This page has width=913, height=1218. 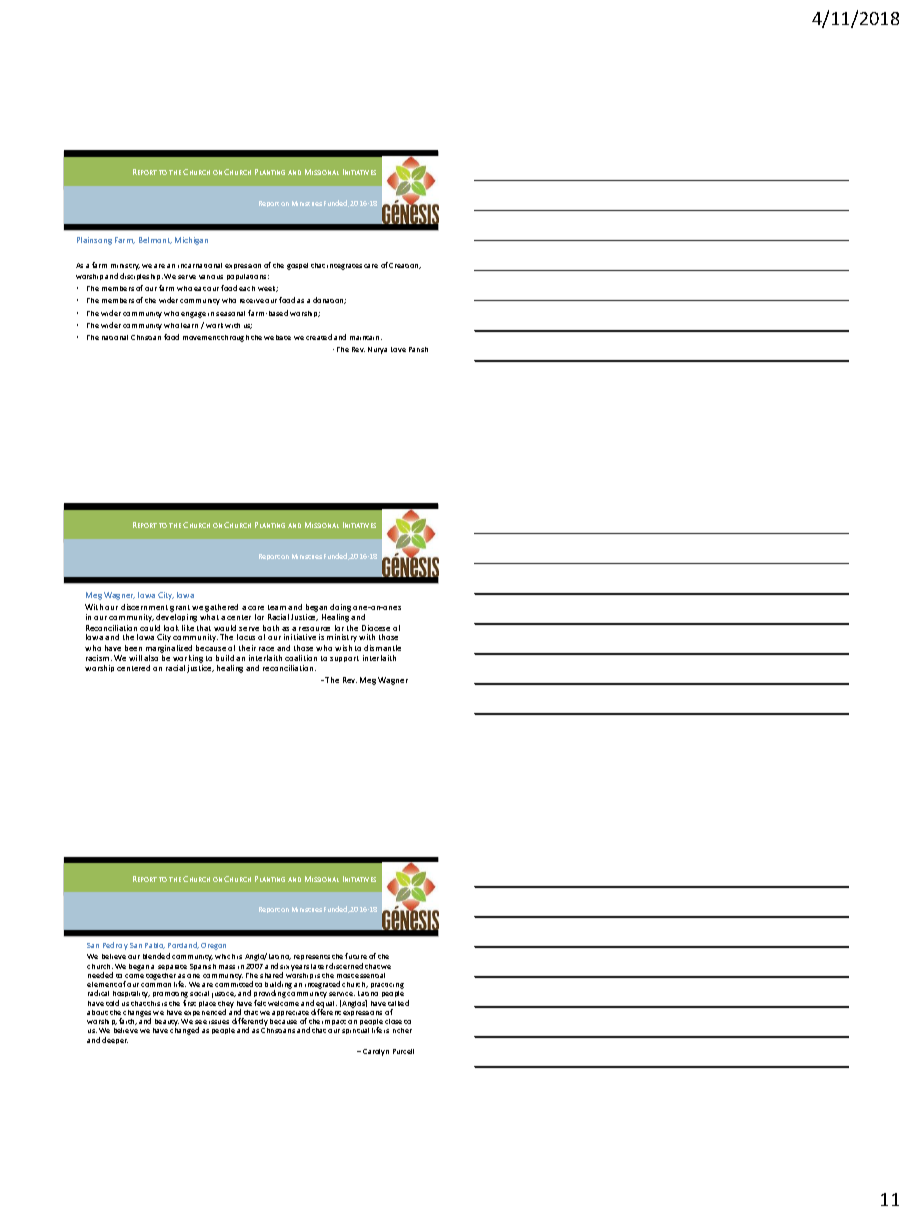 I want to click on discipleship, so click(x=141, y=276).
